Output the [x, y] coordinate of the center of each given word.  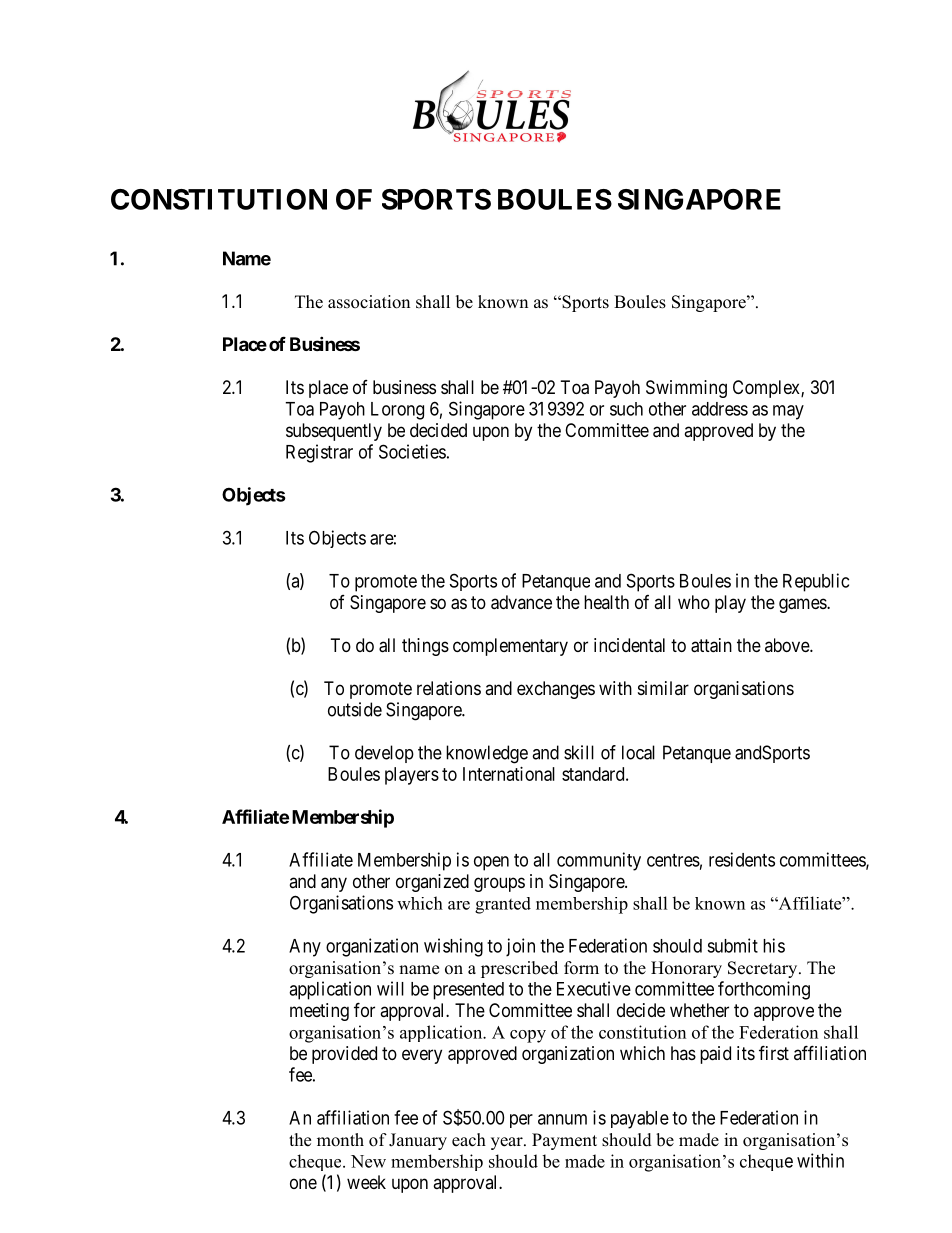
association [369, 302]
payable [640, 1120]
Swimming [686, 389]
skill [579, 752]
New [368, 1161]
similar [663, 688]
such [626, 409]
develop [384, 754]
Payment [564, 1141]
